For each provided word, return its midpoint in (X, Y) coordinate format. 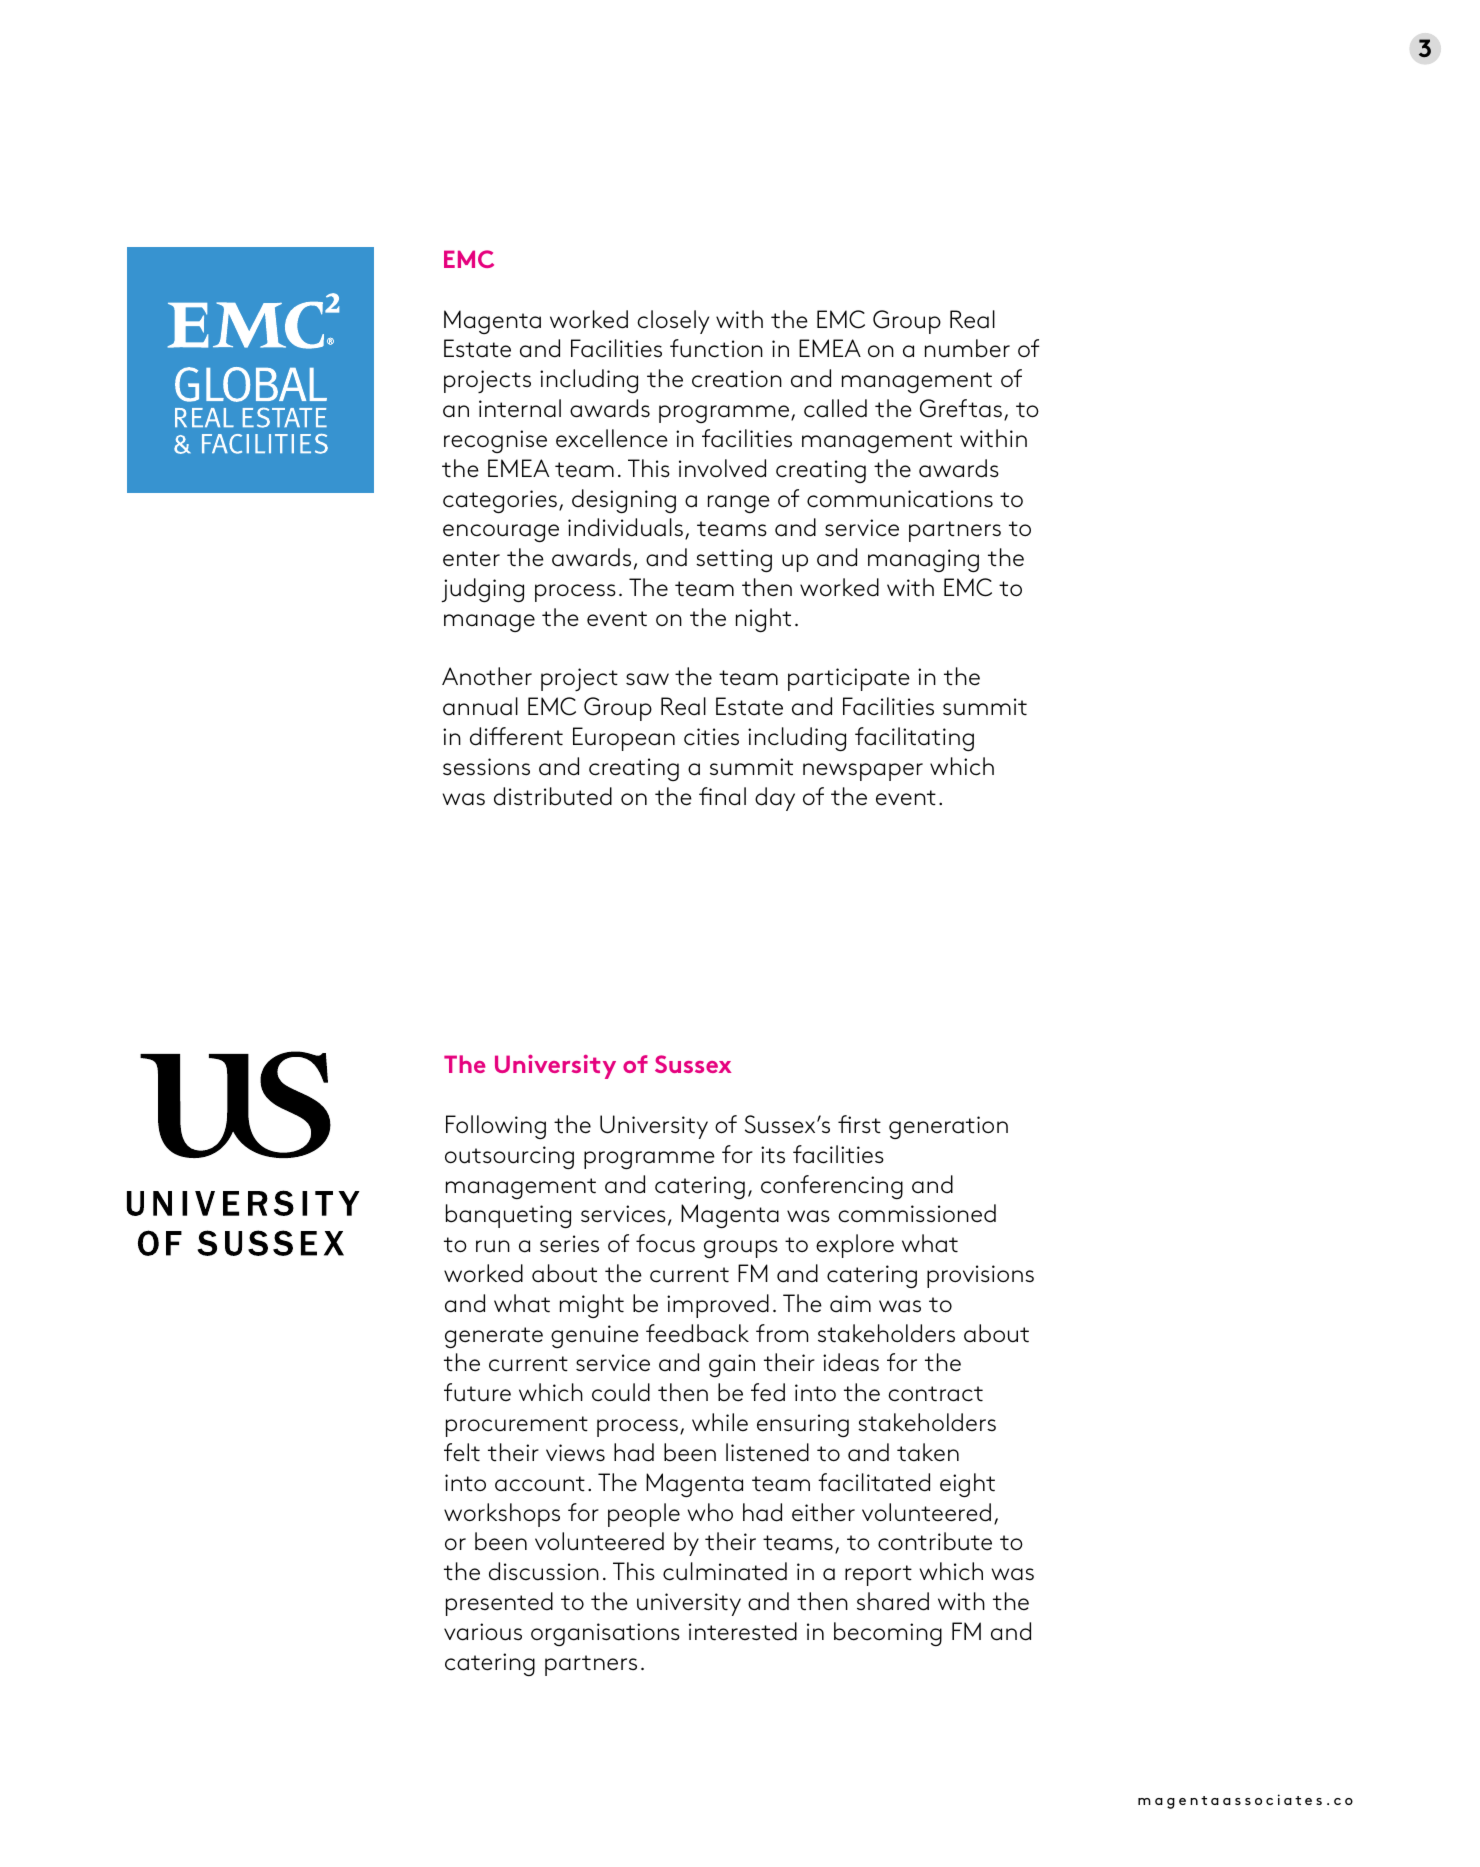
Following (496, 1127)
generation (948, 1127)
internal (520, 408)
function (716, 348)
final (722, 796)
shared (893, 1601)
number (967, 348)
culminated (725, 1571)
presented (499, 1604)
